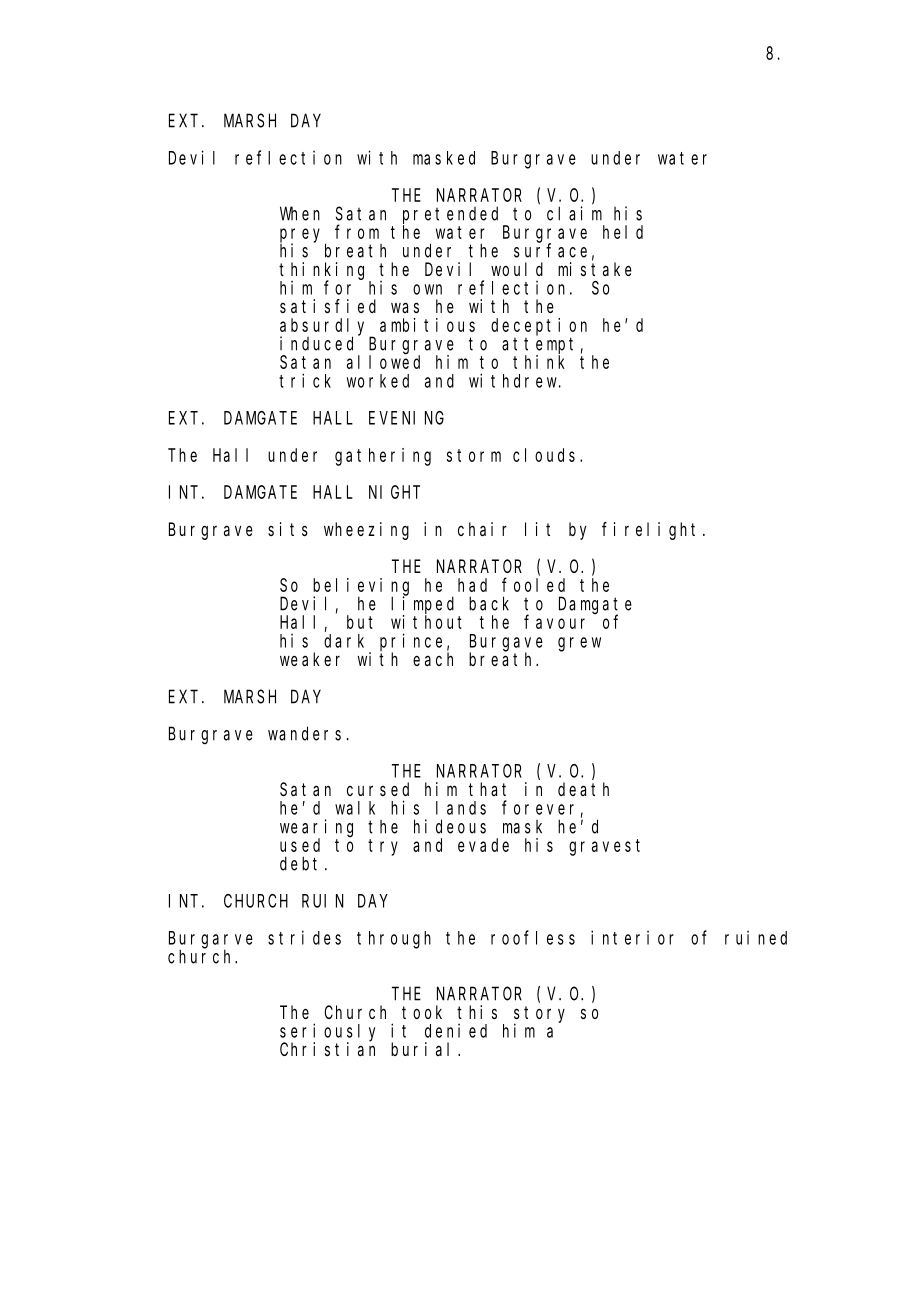 Image resolution: width=924 pixels, height=1308 pixels. What do you see at coordinates (574, 213) in the screenshot?
I see `claim` at bounding box center [574, 213].
